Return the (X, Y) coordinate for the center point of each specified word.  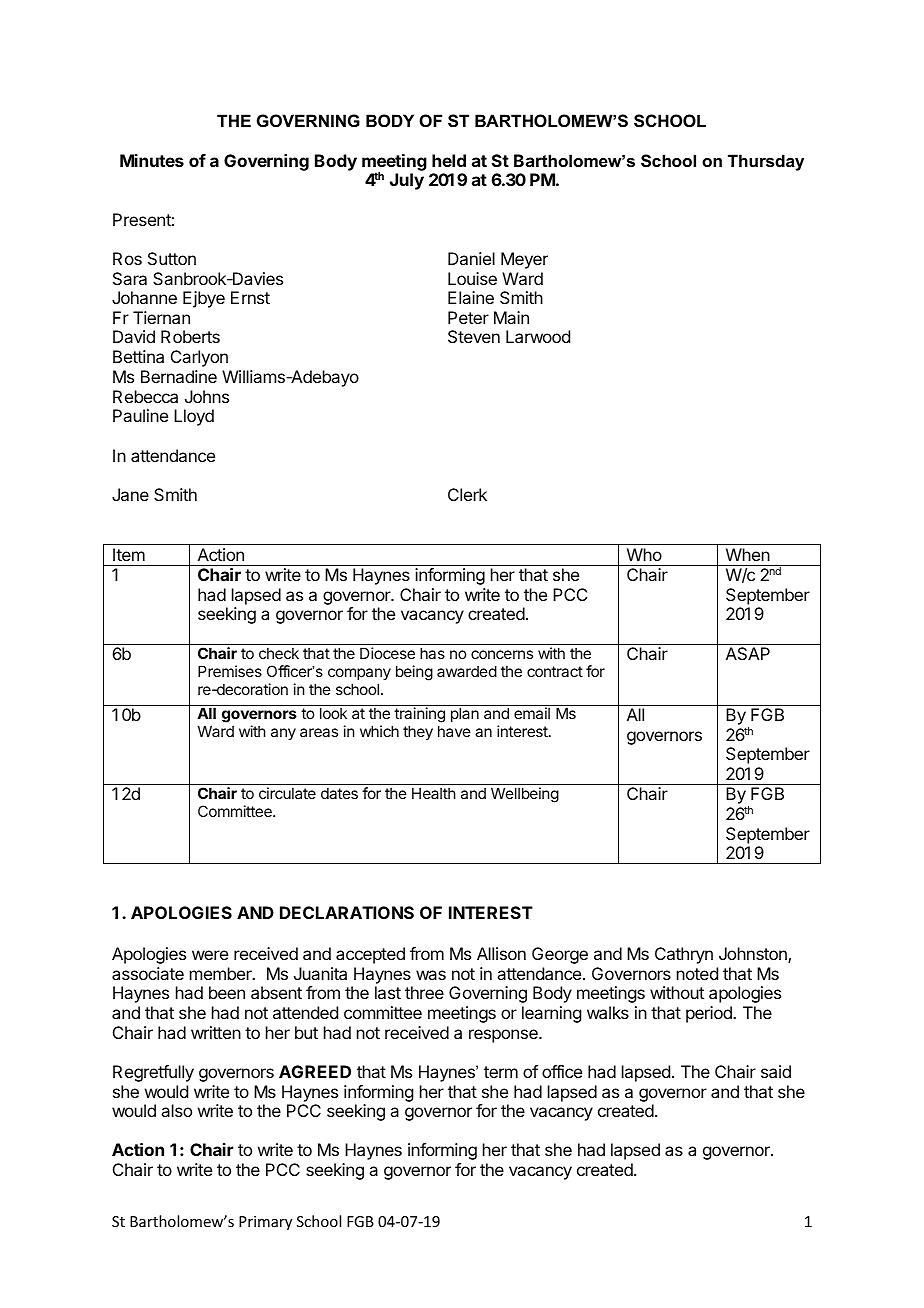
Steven (474, 336)
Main (511, 317)
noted (697, 973)
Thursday (766, 162)
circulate (287, 793)
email (532, 713)
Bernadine (179, 376)
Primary (265, 1223)
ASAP (748, 653)
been (227, 992)
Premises (230, 671)
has (432, 653)
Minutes (152, 160)
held (449, 160)
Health (434, 793)
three (424, 992)
